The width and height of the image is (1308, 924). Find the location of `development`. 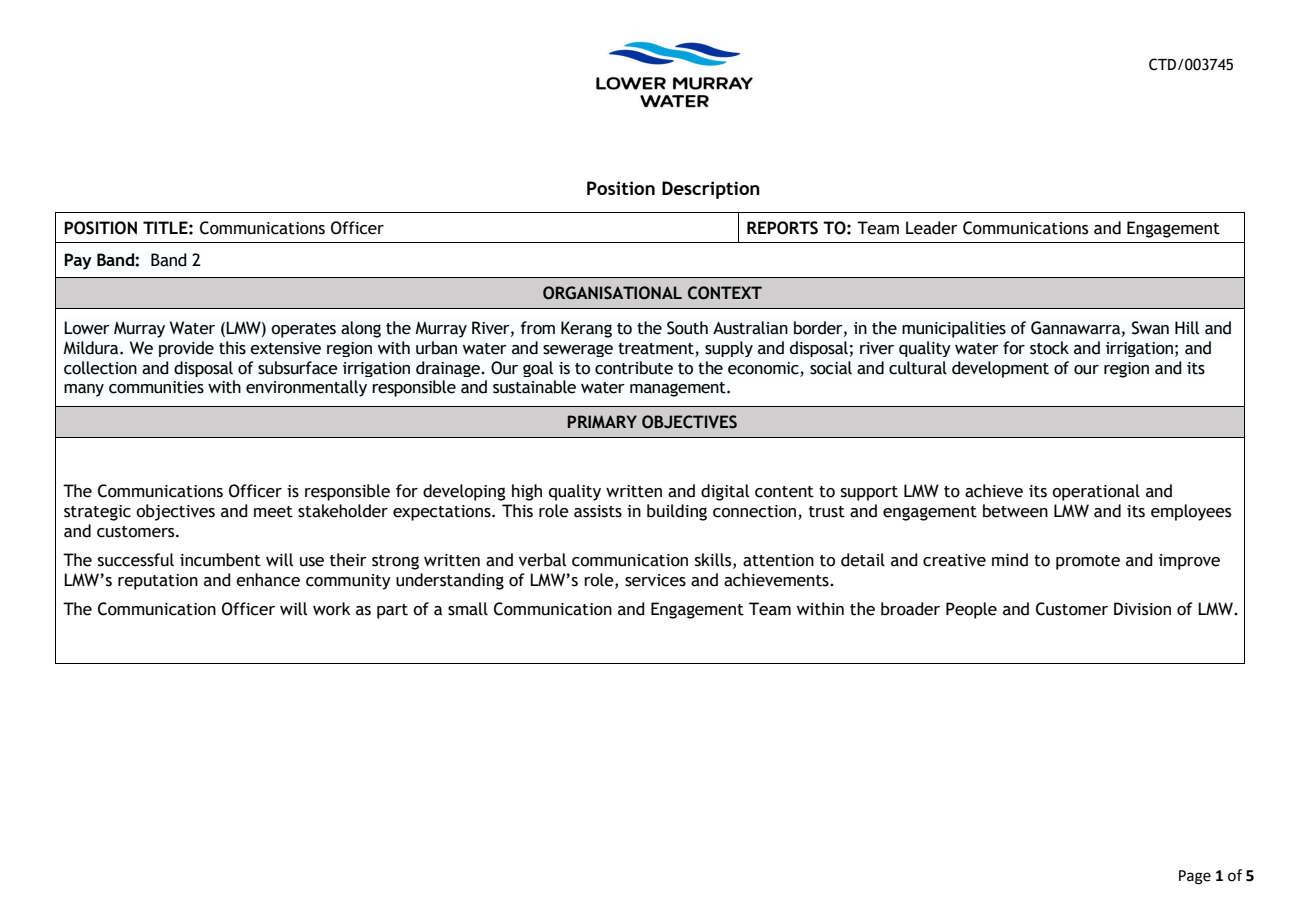

development is located at coordinates (1000, 369).
